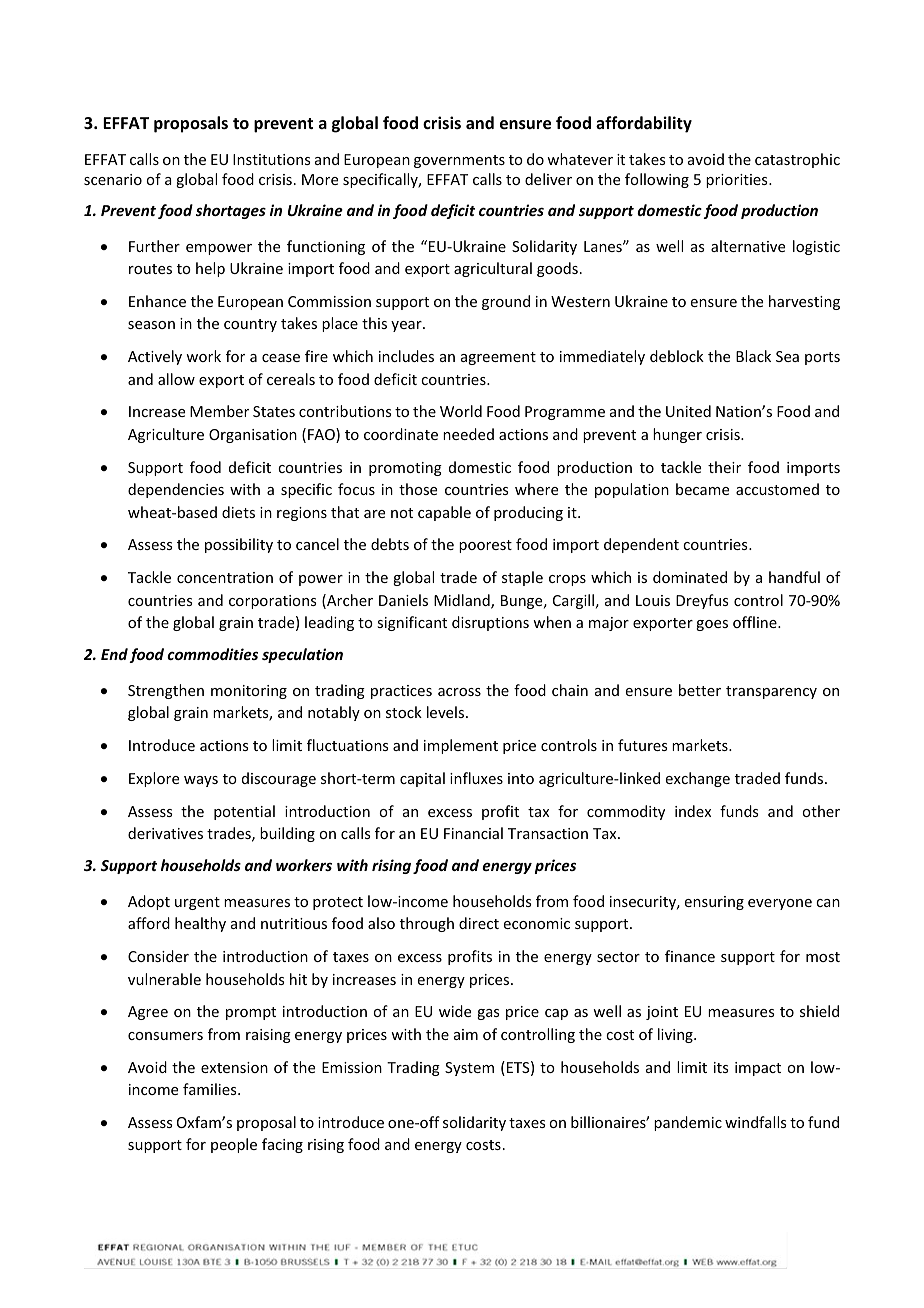 The image size is (924, 1308). I want to click on dependencies, so click(176, 490).
